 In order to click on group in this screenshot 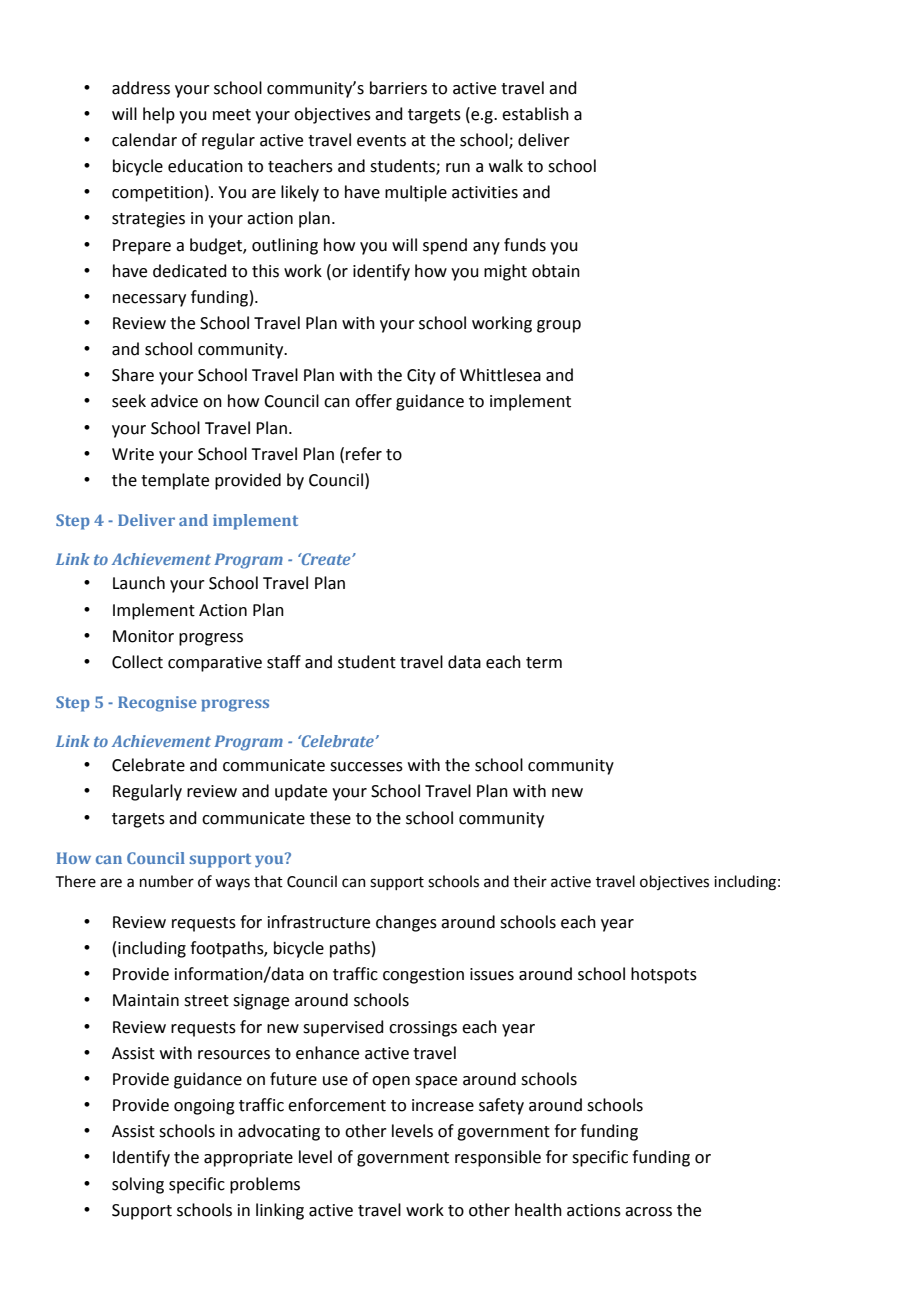, I will do `click(559, 326)`.
